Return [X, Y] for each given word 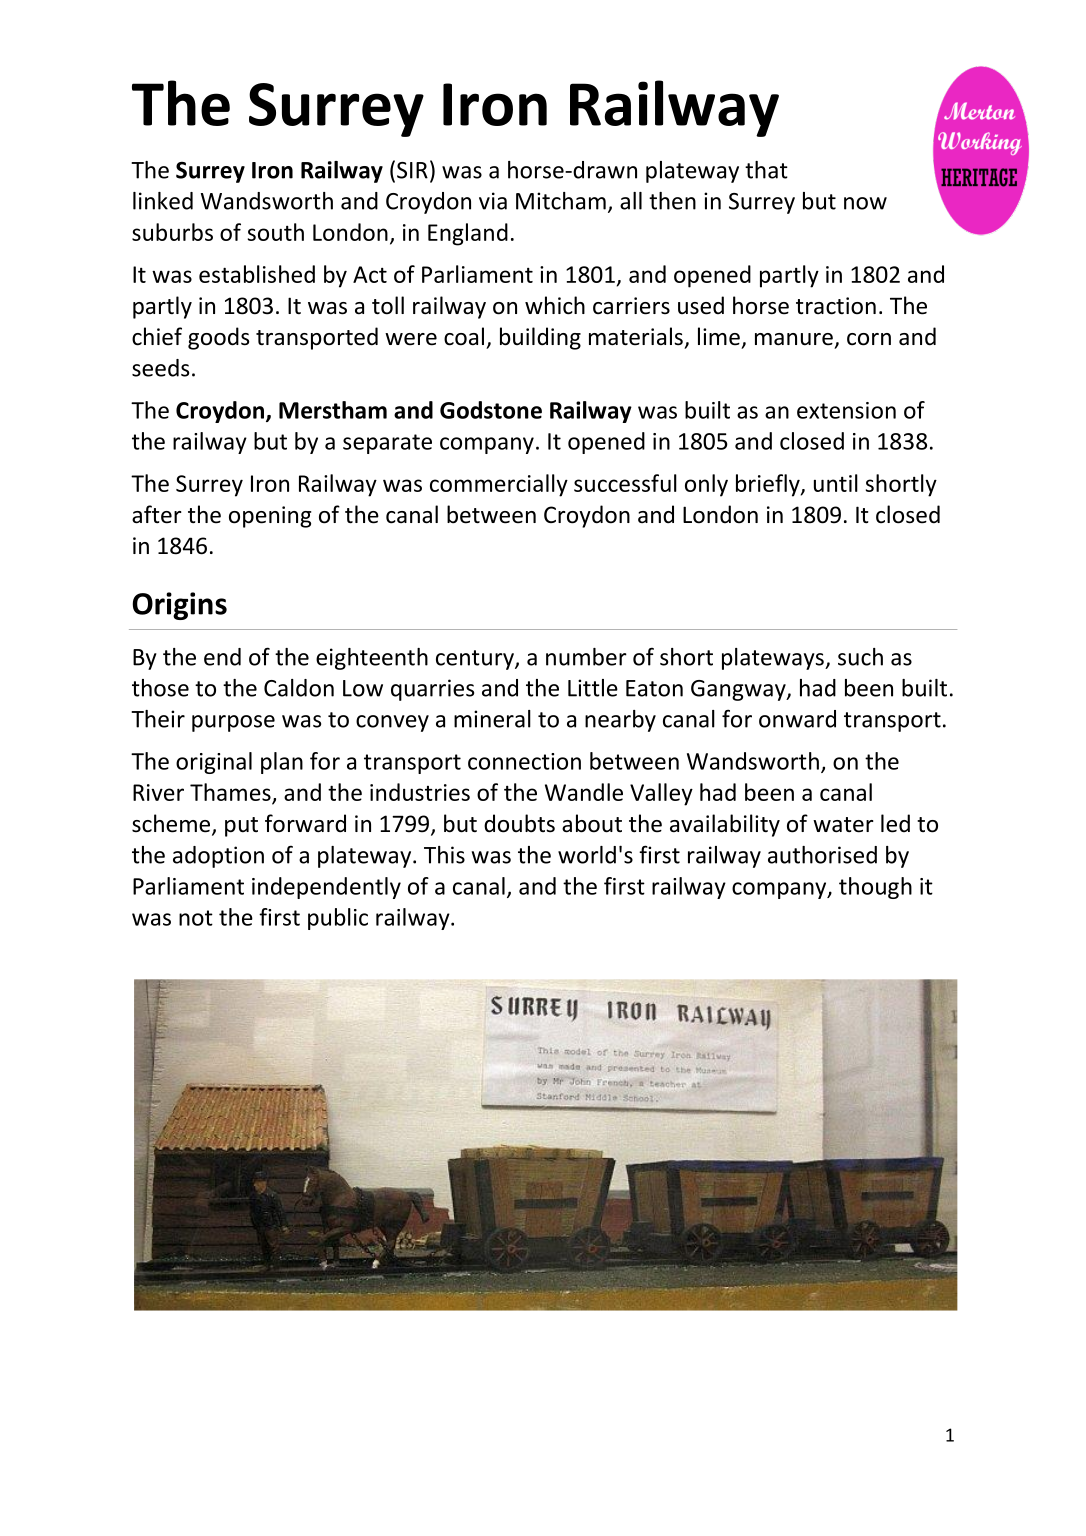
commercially [499, 485]
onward [797, 719]
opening [270, 517]
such [860, 657]
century [476, 660]
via [493, 201]
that [766, 170]
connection [524, 761]
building [540, 338]
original [214, 763]
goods [218, 338]
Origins [179, 606]
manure [794, 339]
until [836, 483]
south [276, 232]
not [196, 918]
